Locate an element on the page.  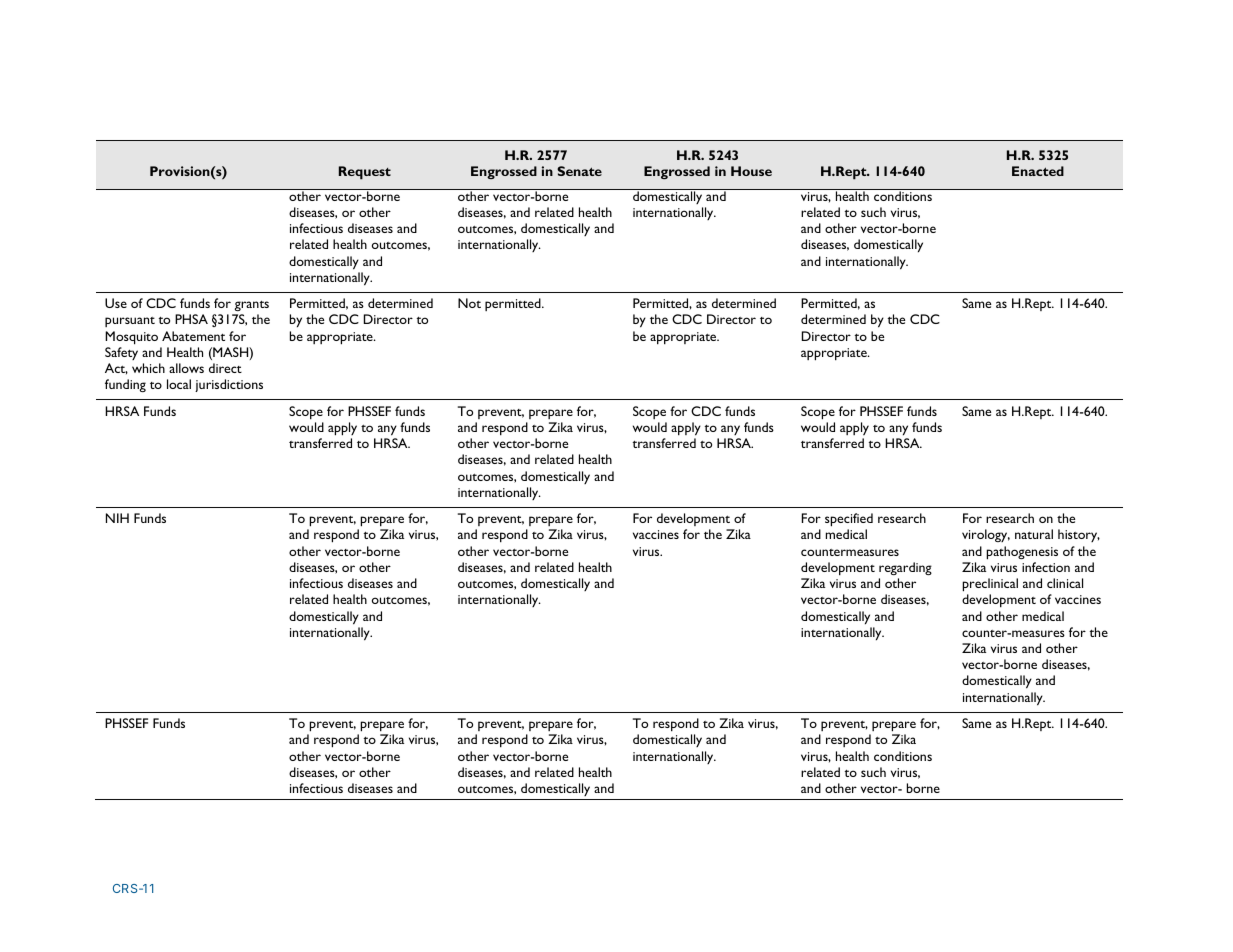
regarding is located at coordinates (905, 568).
